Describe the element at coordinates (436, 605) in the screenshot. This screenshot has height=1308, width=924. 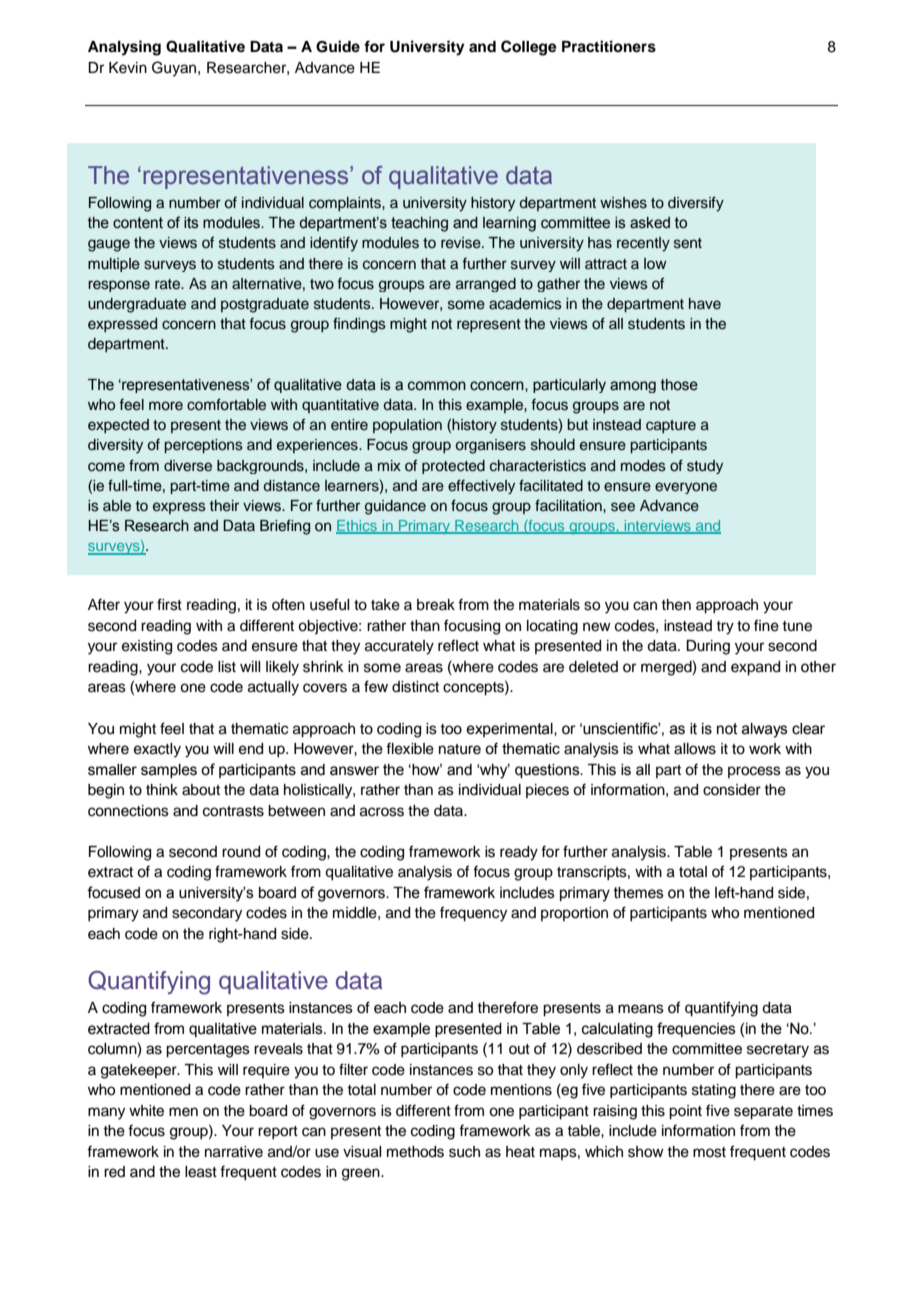
I see `break` at that location.
